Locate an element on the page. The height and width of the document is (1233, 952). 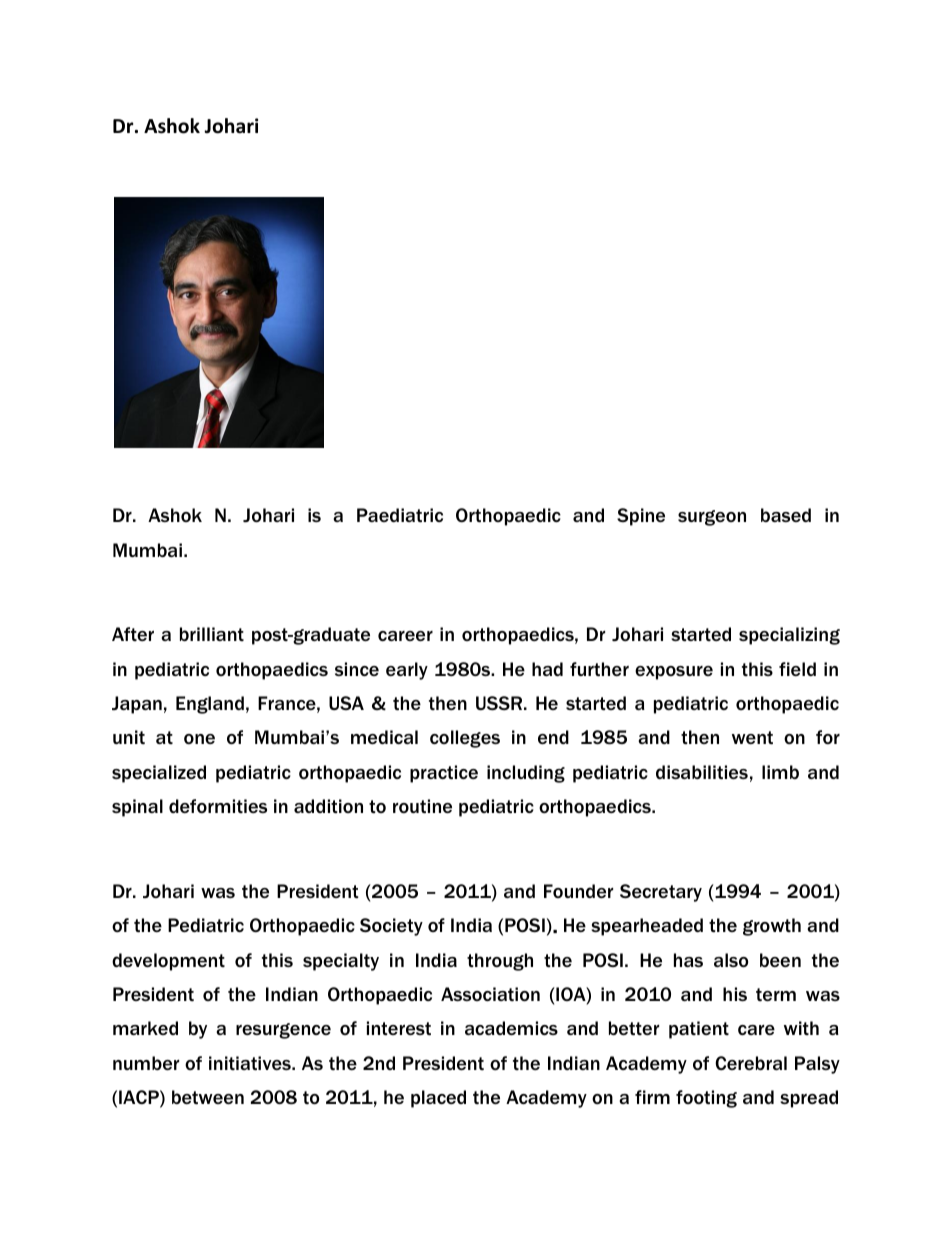
between is located at coordinates (208, 1097).
